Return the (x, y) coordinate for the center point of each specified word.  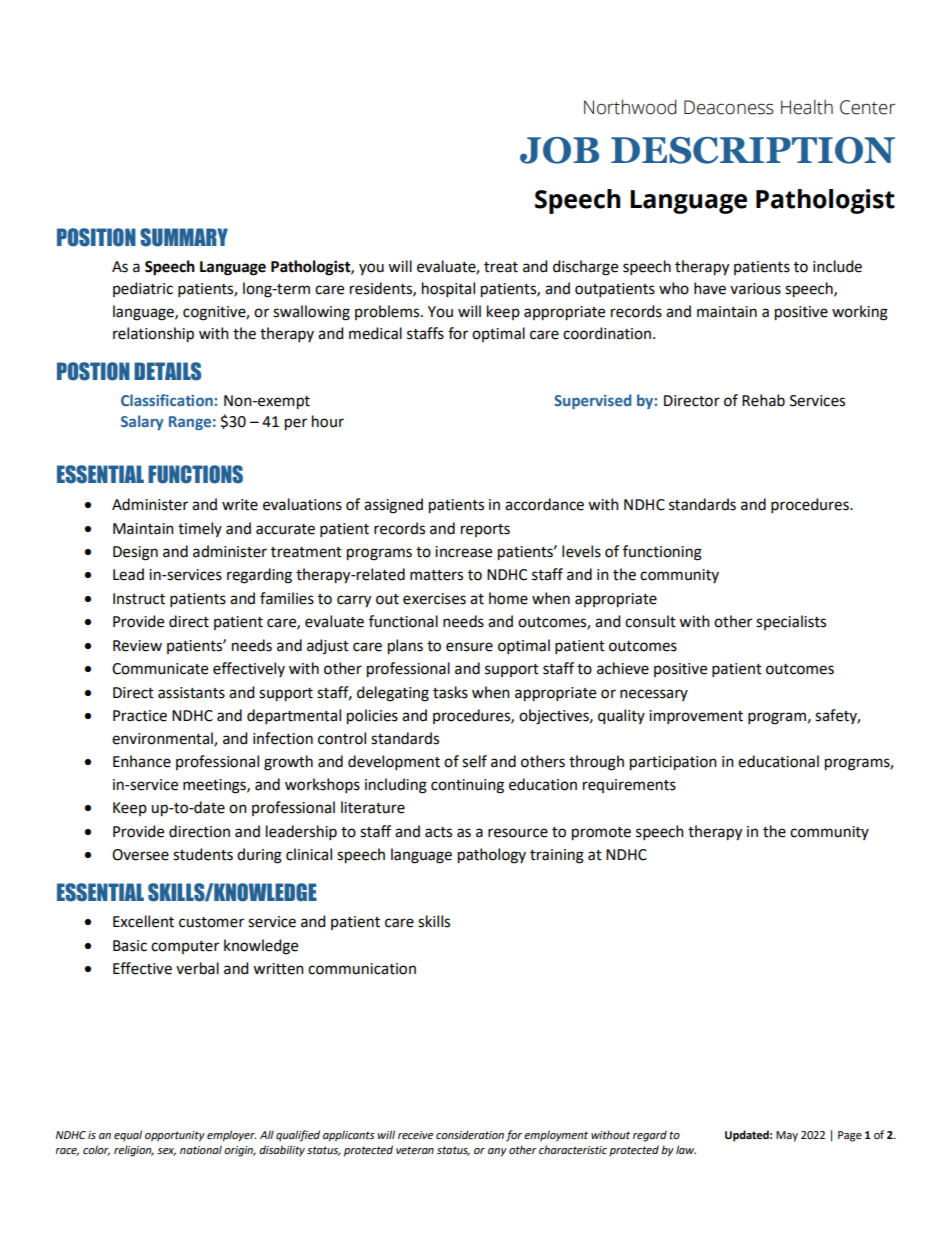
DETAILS (167, 371)
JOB (559, 150)
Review (137, 646)
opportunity (175, 1136)
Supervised (592, 401)
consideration (470, 1134)
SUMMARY (184, 237)
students (203, 854)
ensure (469, 647)
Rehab (763, 400)
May (787, 1136)
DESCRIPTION (753, 150)
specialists (791, 622)
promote (601, 834)
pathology (492, 856)
